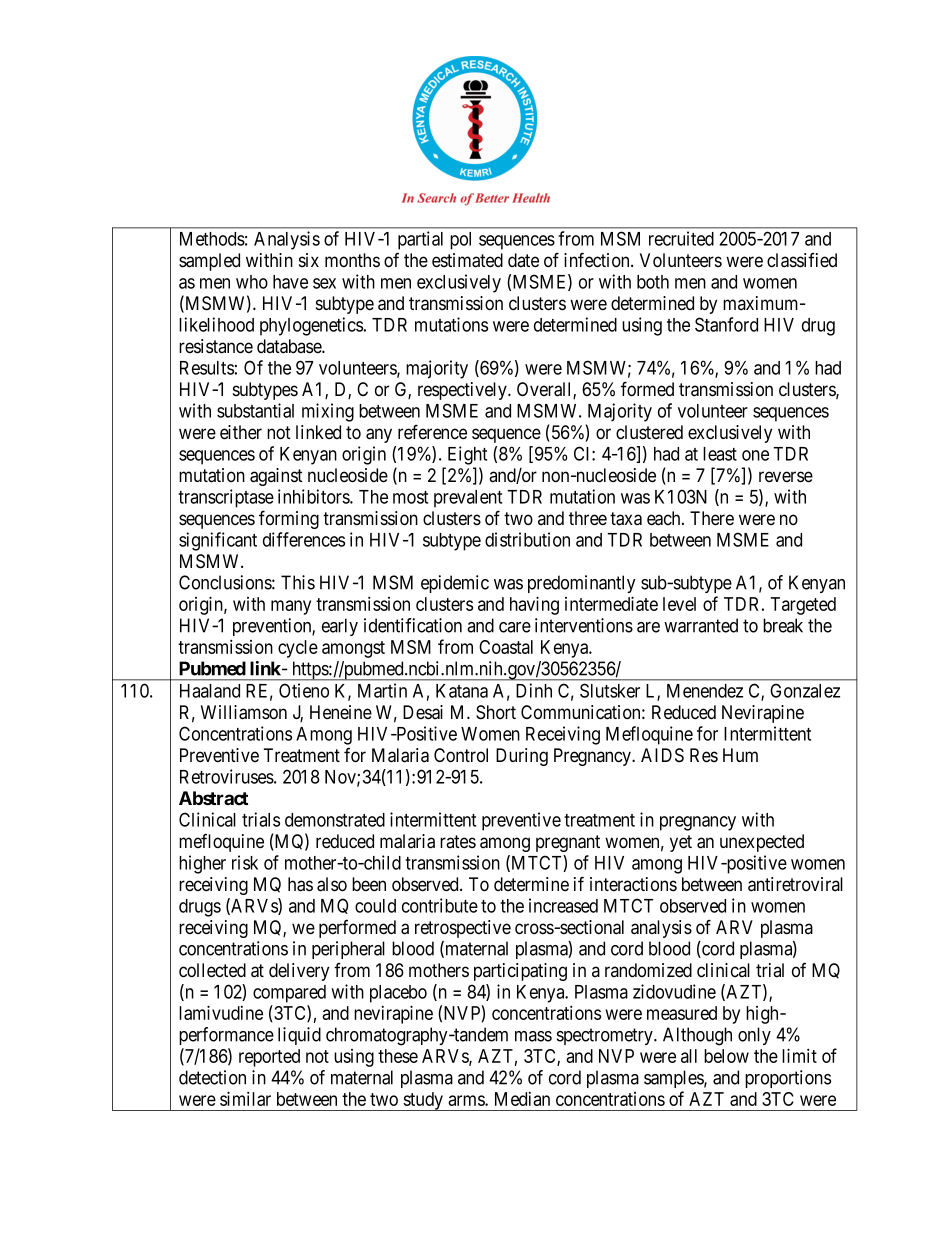 This document has width=952, height=1233. What do you see at coordinates (705, 691) in the document?
I see `Menendez` at bounding box center [705, 691].
